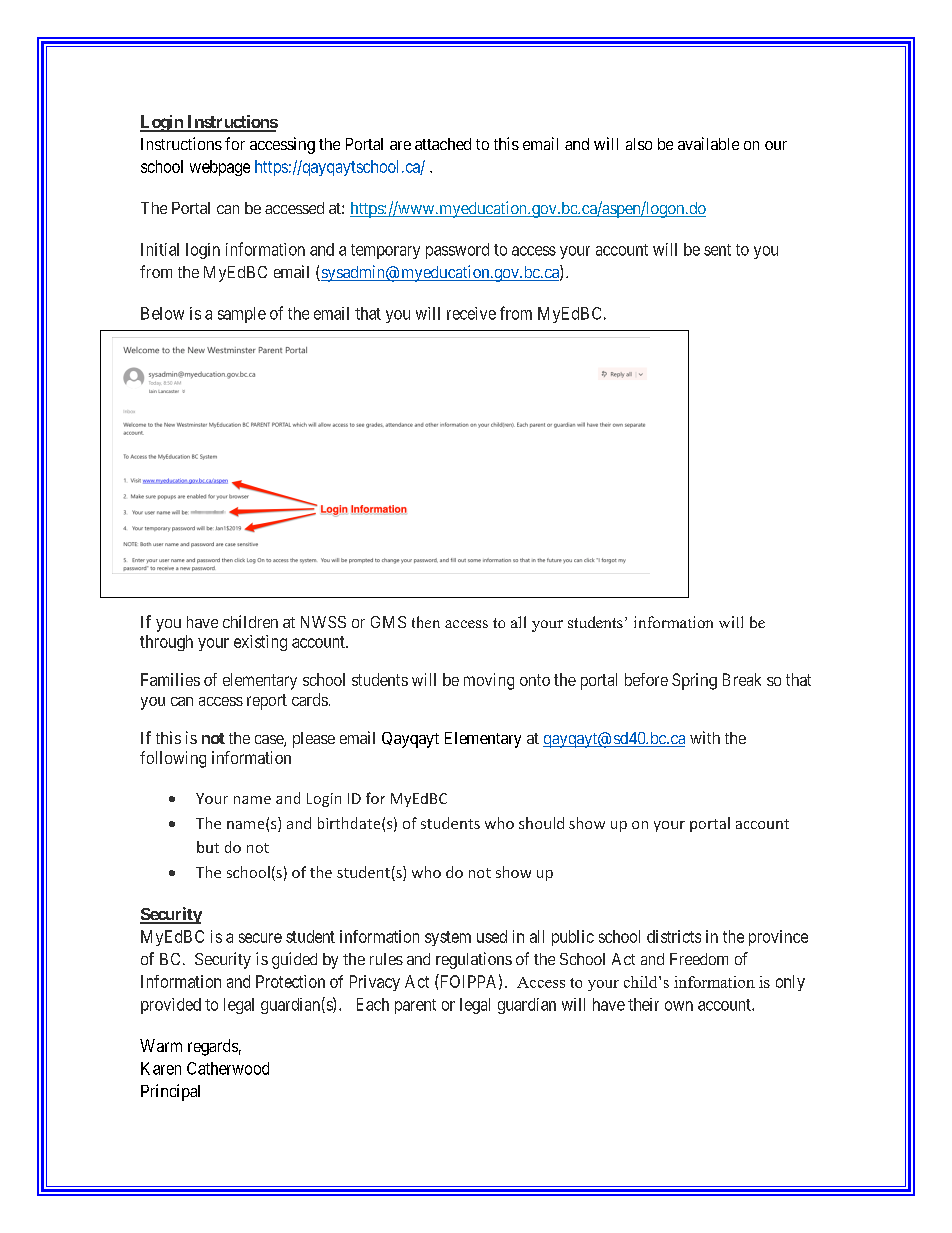 The width and height of the screenshot is (952, 1233). Describe the element at coordinates (415, 1006) in the screenshot. I see `parent` at that location.
